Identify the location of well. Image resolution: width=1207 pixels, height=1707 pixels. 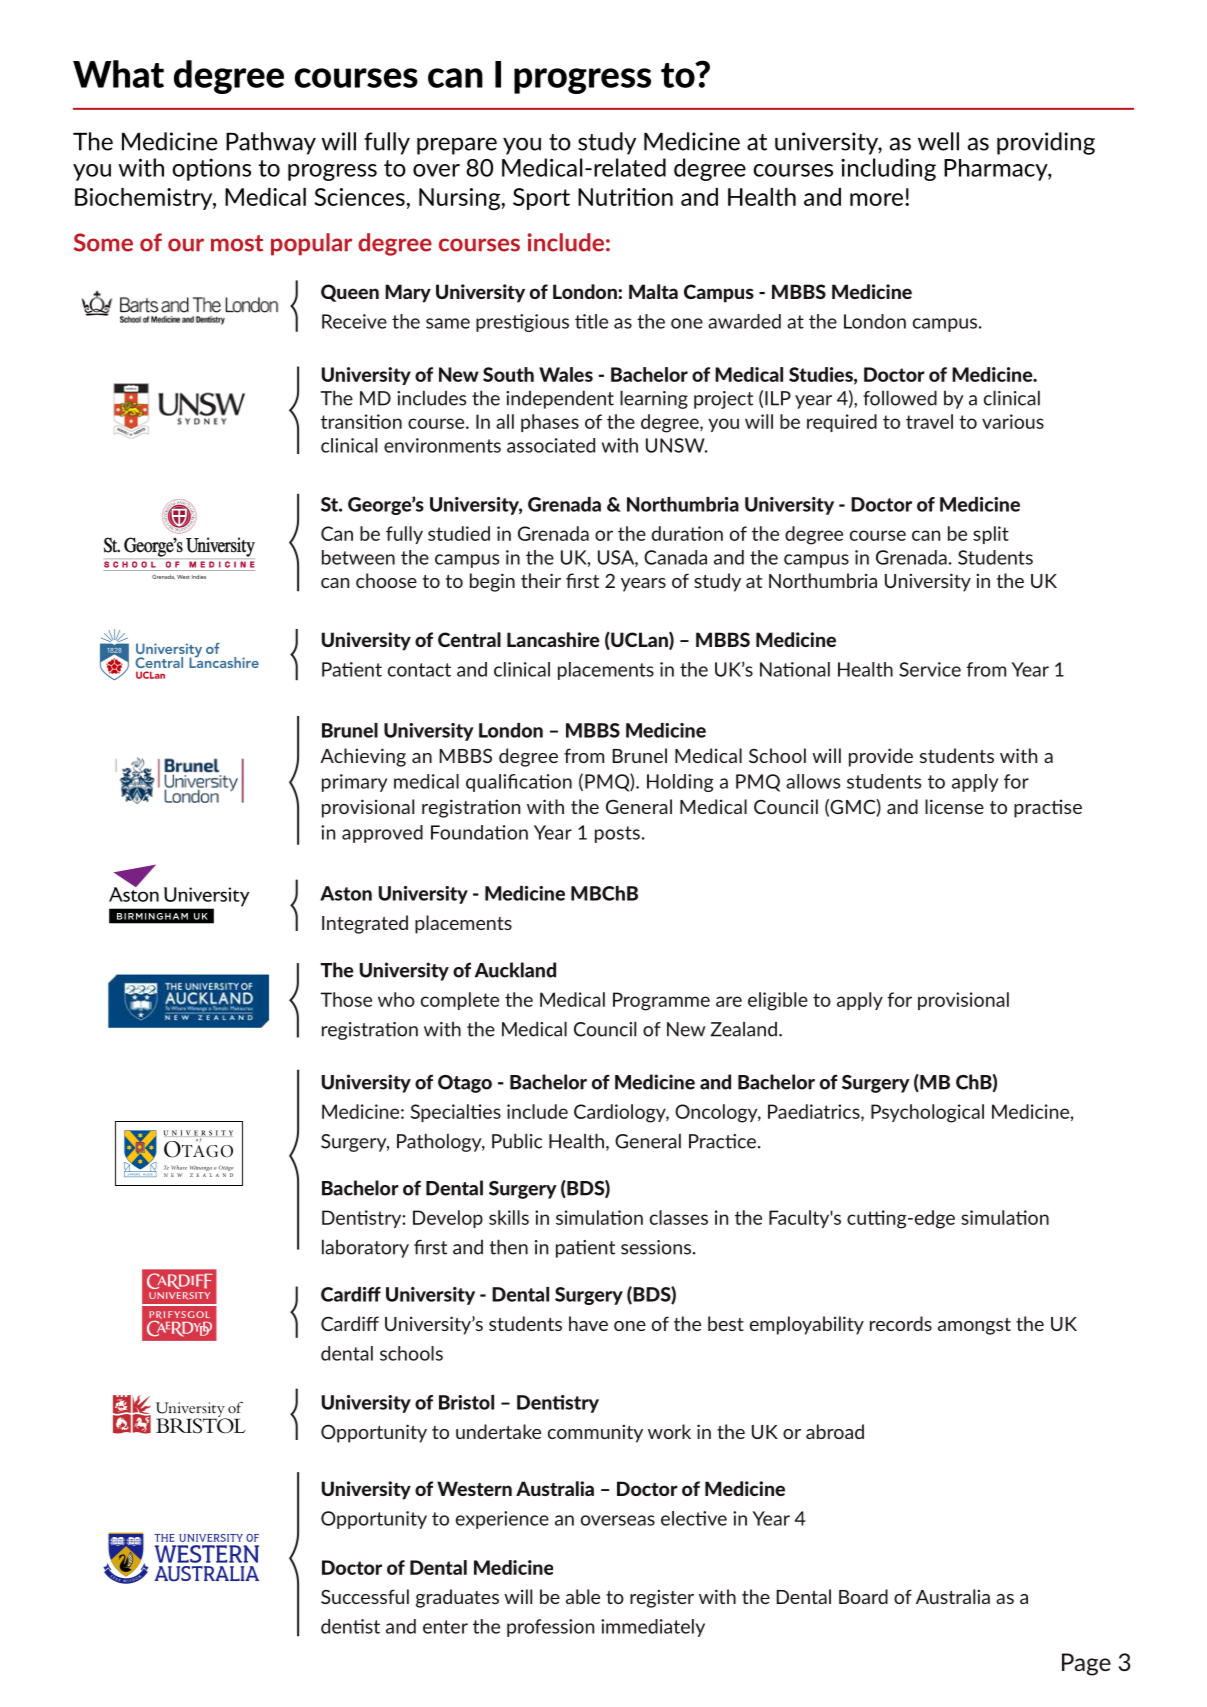
(938, 141).
